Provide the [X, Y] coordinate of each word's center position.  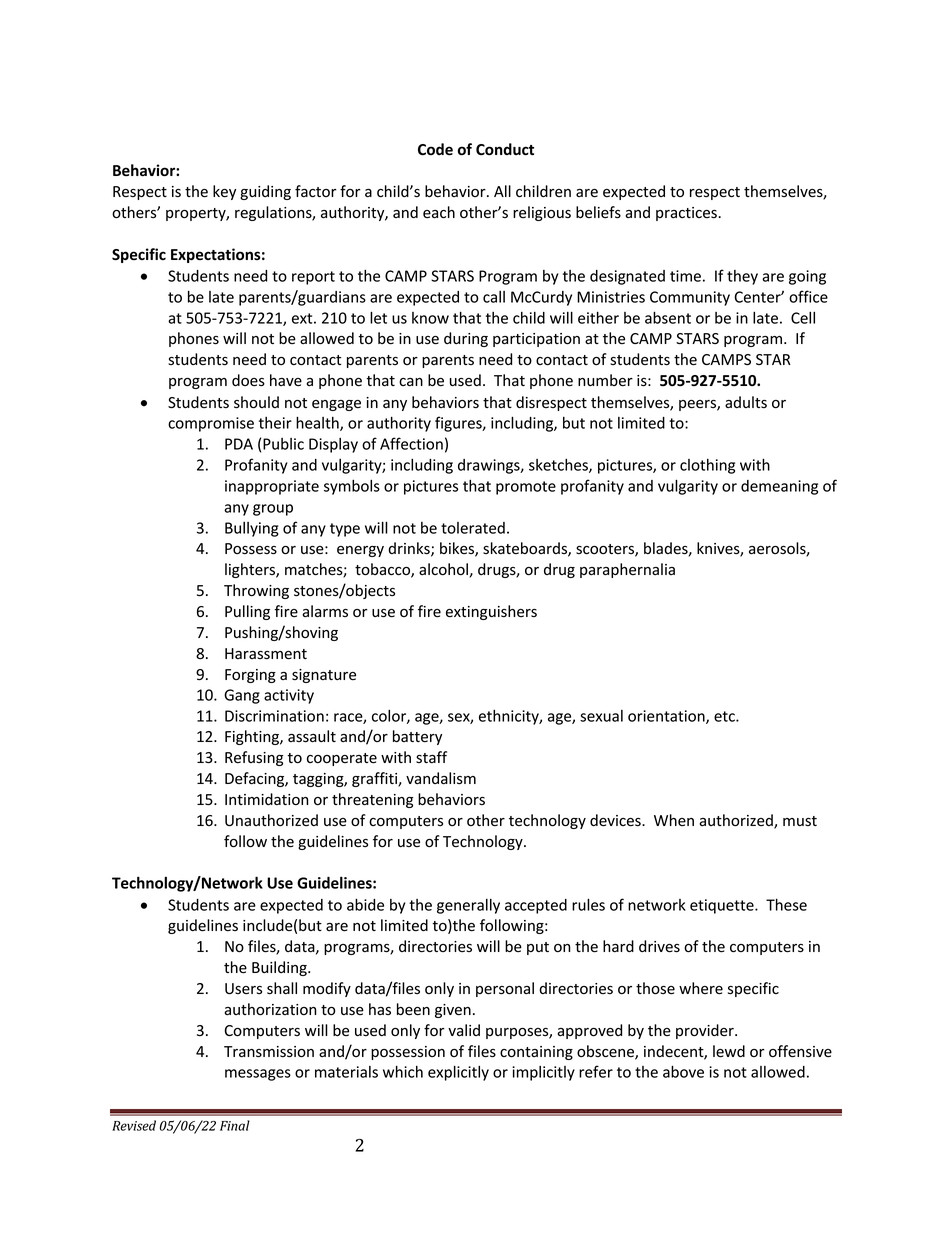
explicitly [458, 1073]
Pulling [247, 612]
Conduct [505, 149]
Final [235, 1125]
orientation [667, 717]
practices [687, 214]
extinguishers [491, 612]
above [683, 1071]
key [224, 192]
